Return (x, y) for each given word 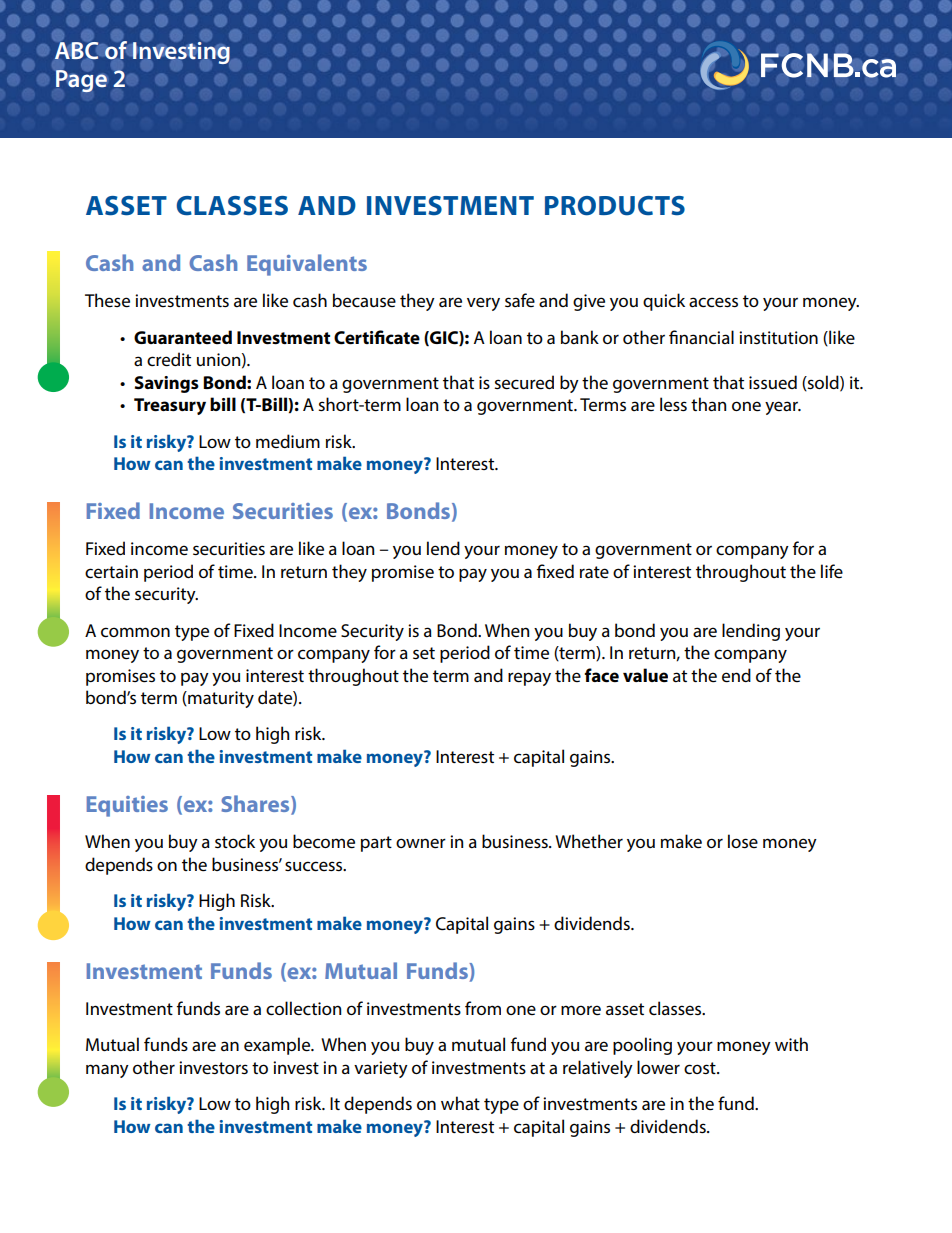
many (107, 1071)
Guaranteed (183, 337)
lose (743, 841)
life (832, 571)
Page (81, 81)
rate (594, 572)
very (483, 304)
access (713, 302)
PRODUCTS (615, 206)
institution (778, 337)
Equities (127, 806)
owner (421, 843)
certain (111, 572)
